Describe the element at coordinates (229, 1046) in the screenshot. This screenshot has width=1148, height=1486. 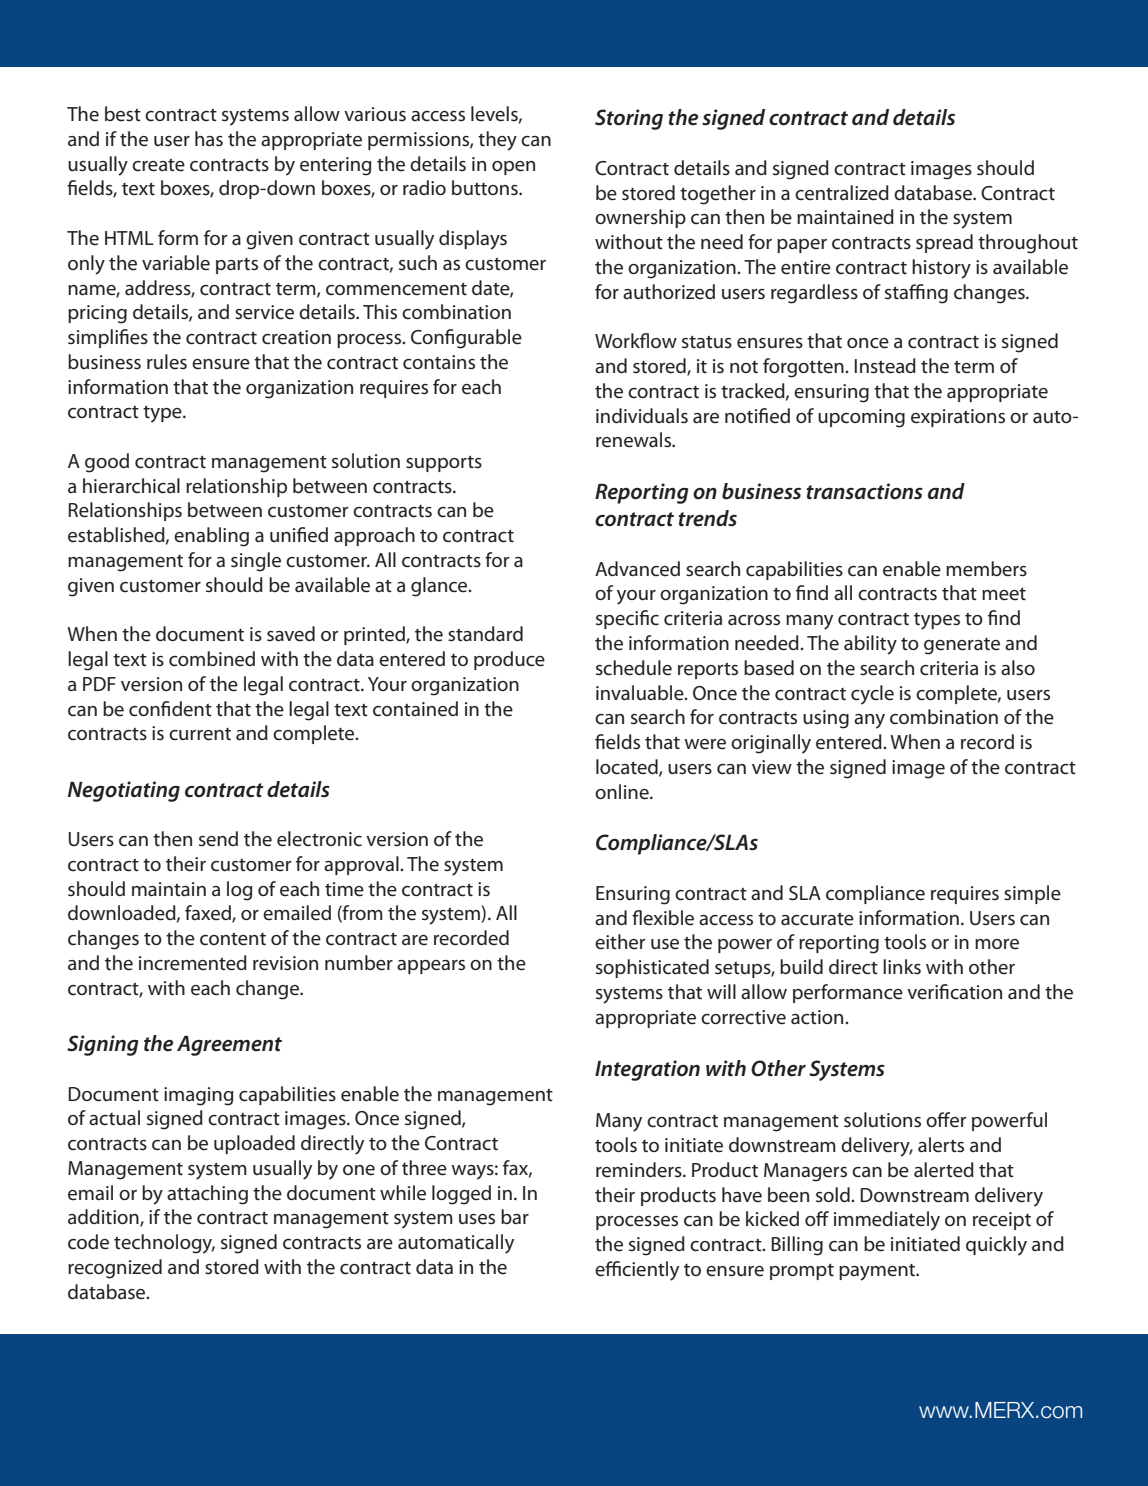
I see `Agreement` at that location.
